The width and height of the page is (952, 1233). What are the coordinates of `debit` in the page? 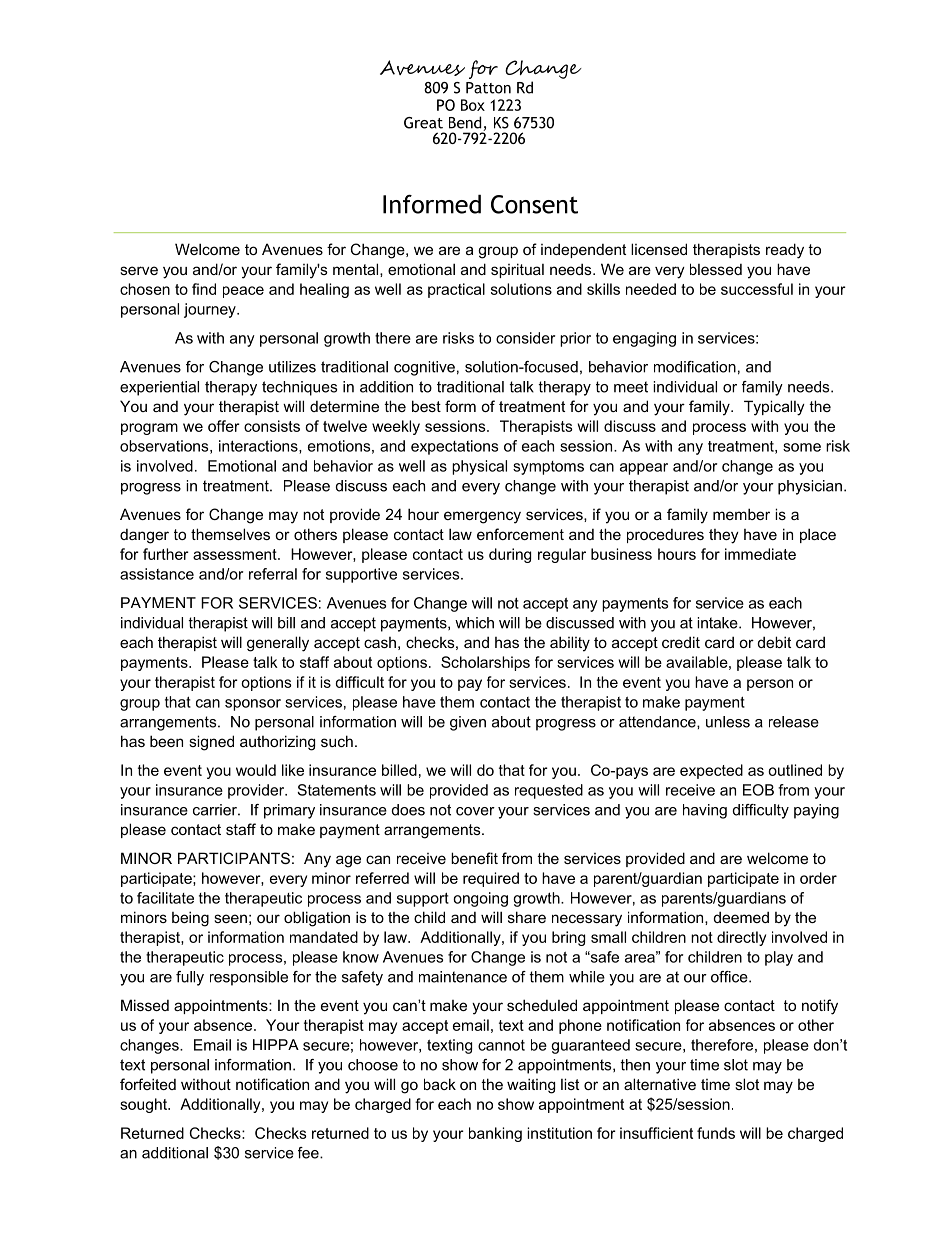 It's located at (774, 642).
